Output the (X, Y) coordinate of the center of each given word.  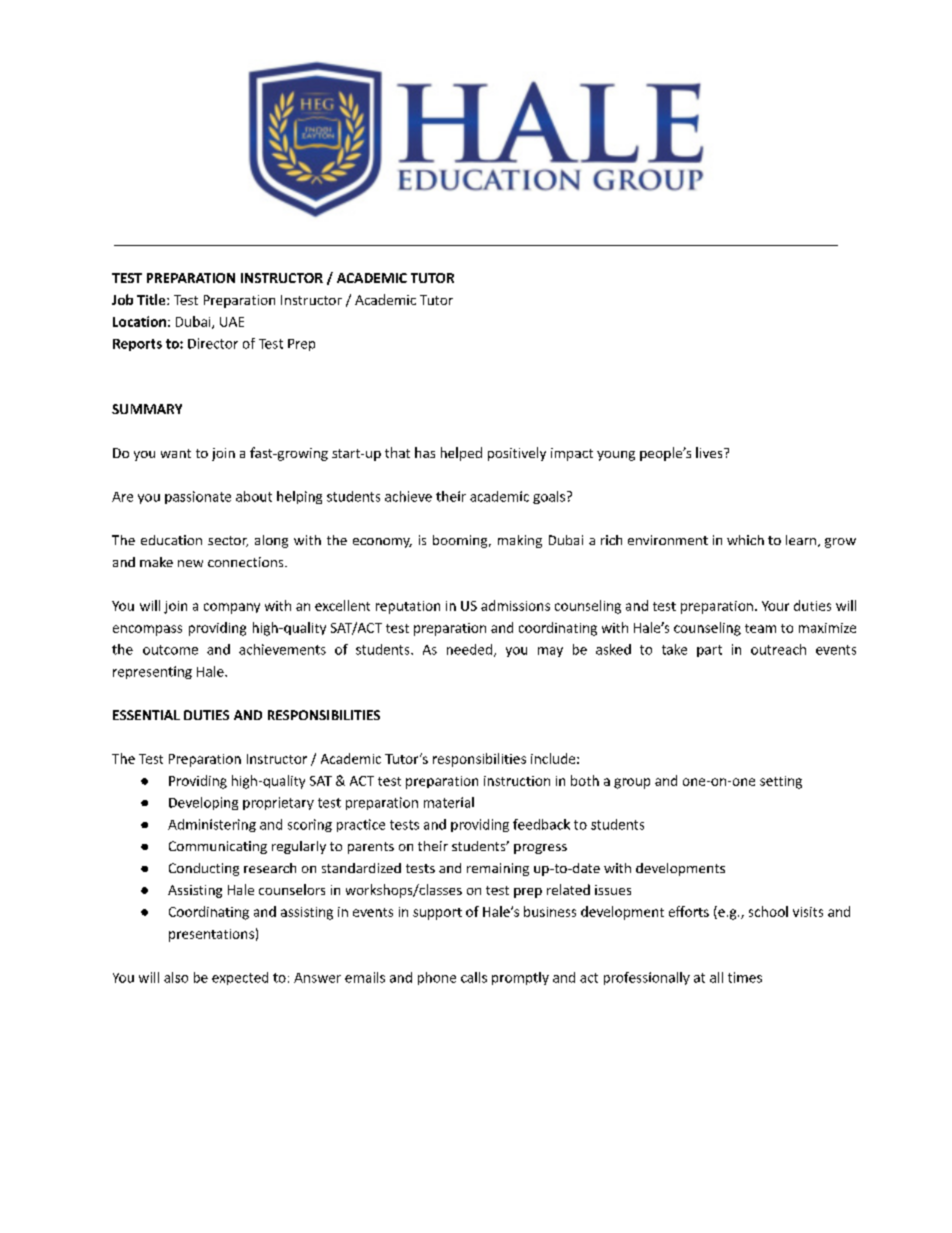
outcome (170, 650)
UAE (232, 322)
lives (710, 452)
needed (471, 650)
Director (213, 343)
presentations (211, 935)
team (760, 628)
